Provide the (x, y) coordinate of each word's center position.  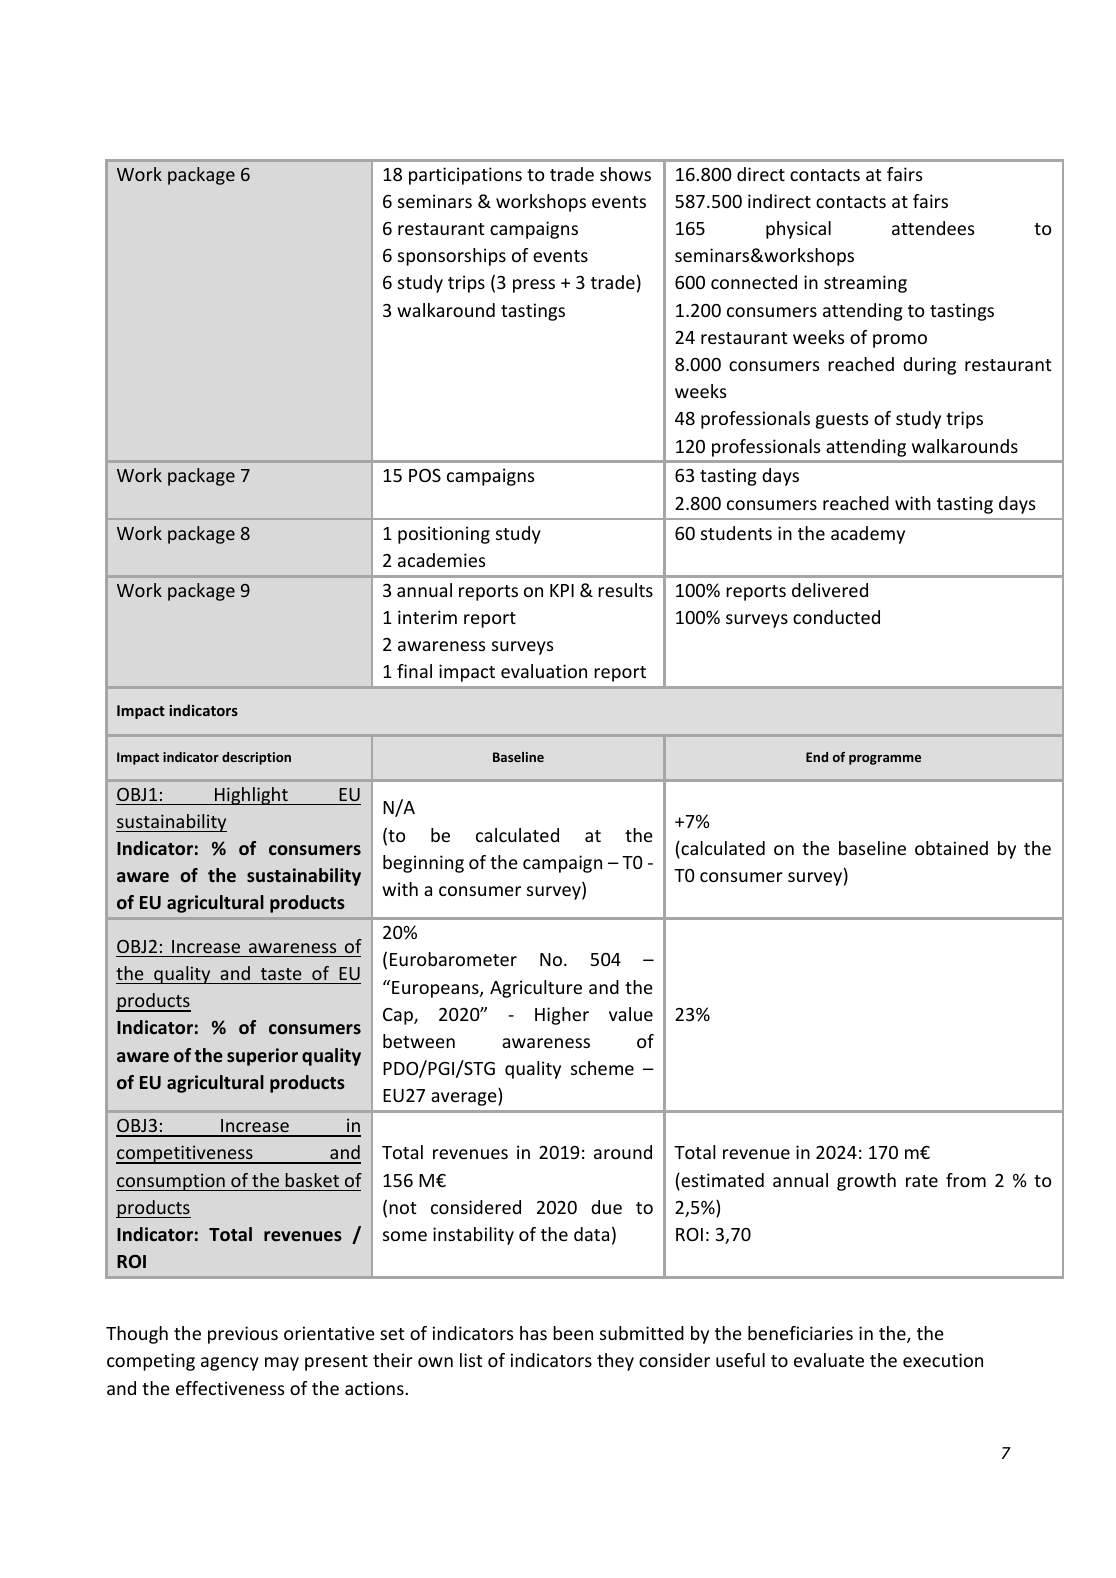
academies (441, 560)
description (256, 758)
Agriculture (536, 989)
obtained (951, 848)
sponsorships (452, 257)
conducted (836, 617)
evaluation (544, 671)
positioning (444, 535)
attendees (933, 228)
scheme (602, 1068)
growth (866, 1182)
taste (281, 974)
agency (230, 1364)
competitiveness (185, 1154)
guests (842, 421)
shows (625, 174)
